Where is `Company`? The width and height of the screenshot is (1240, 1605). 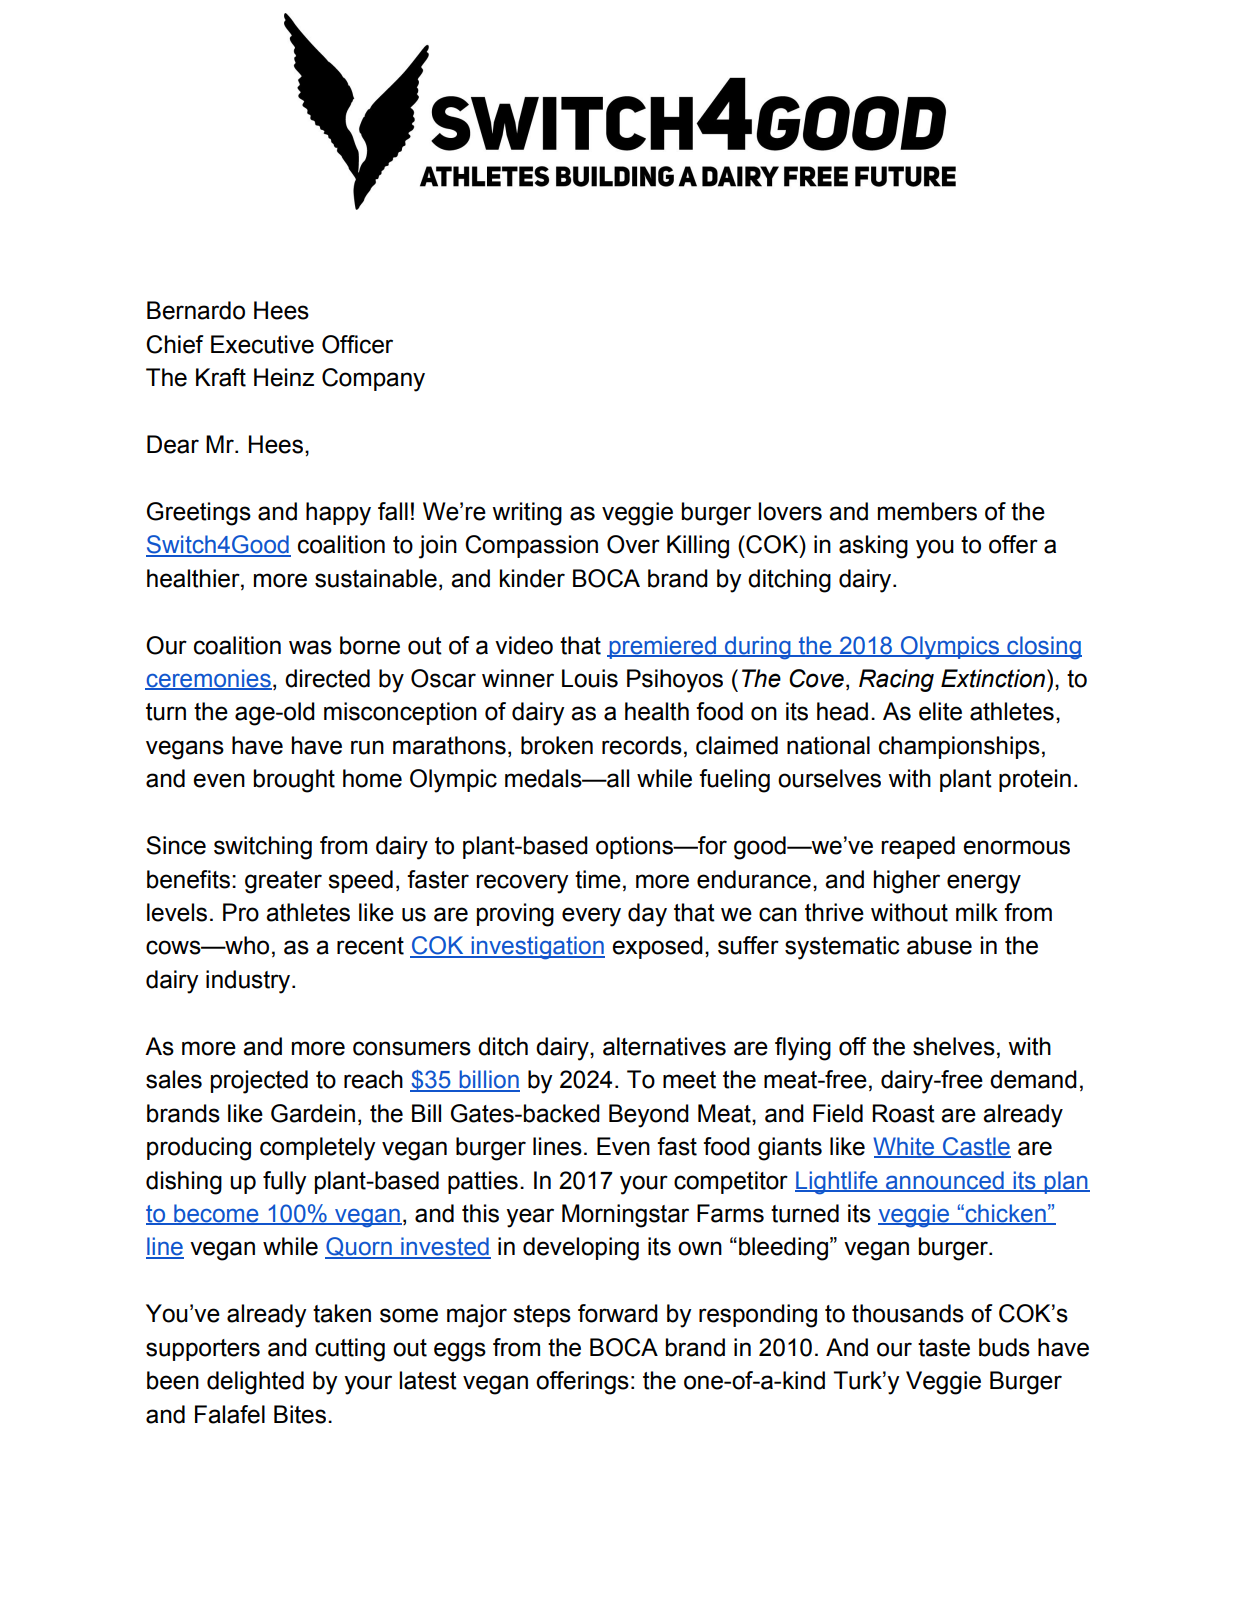 Company is located at coordinates (373, 380).
